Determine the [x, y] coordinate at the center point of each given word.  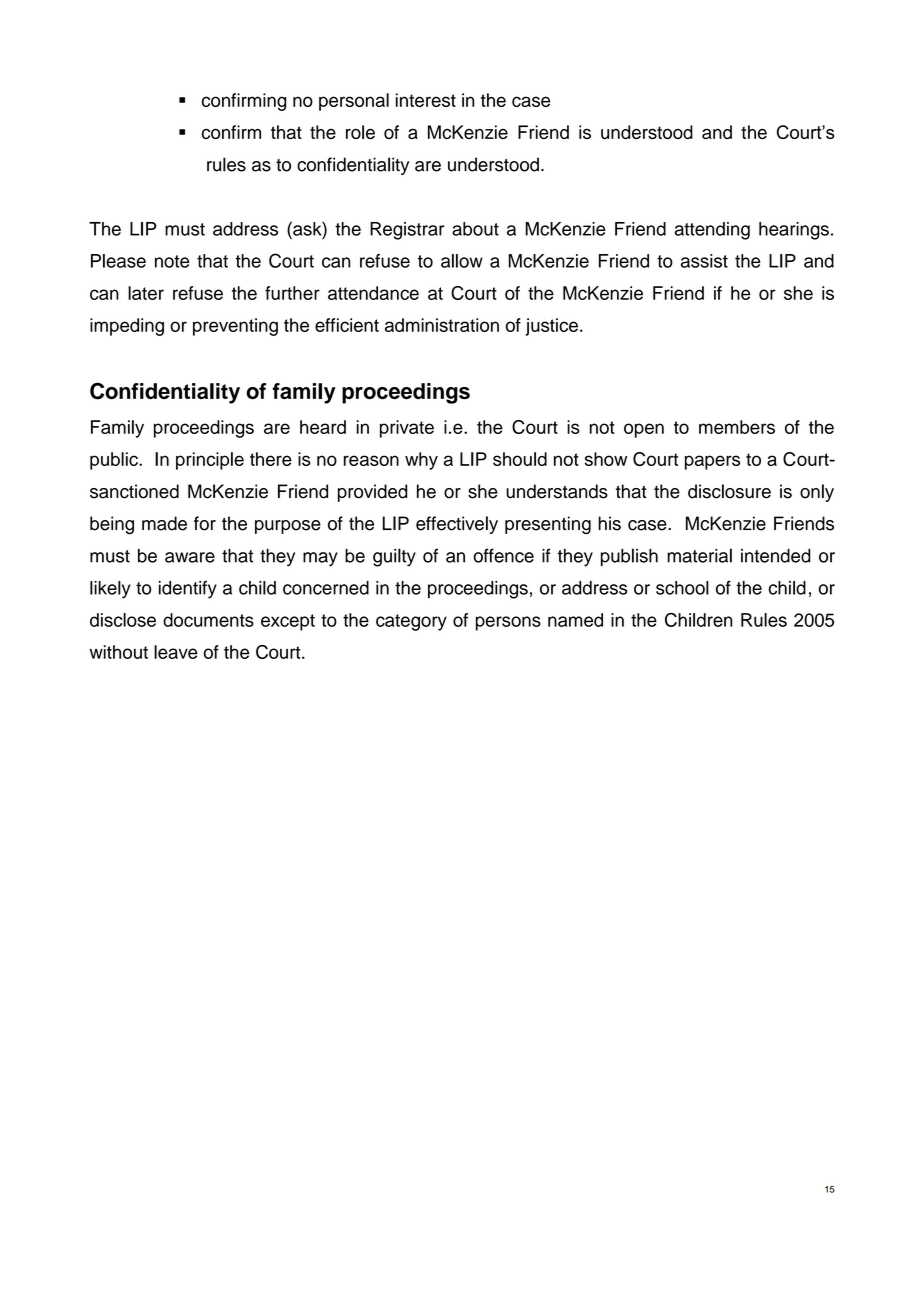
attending [712, 231]
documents [208, 620]
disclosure [729, 491]
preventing [235, 327]
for [205, 523]
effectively [457, 525]
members [737, 427]
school [682, 588]
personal [354, 102]
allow [462, 261]
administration [442, 325]
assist [704, 261]
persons [508, 623]
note [172, 261]
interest [426, 100]
